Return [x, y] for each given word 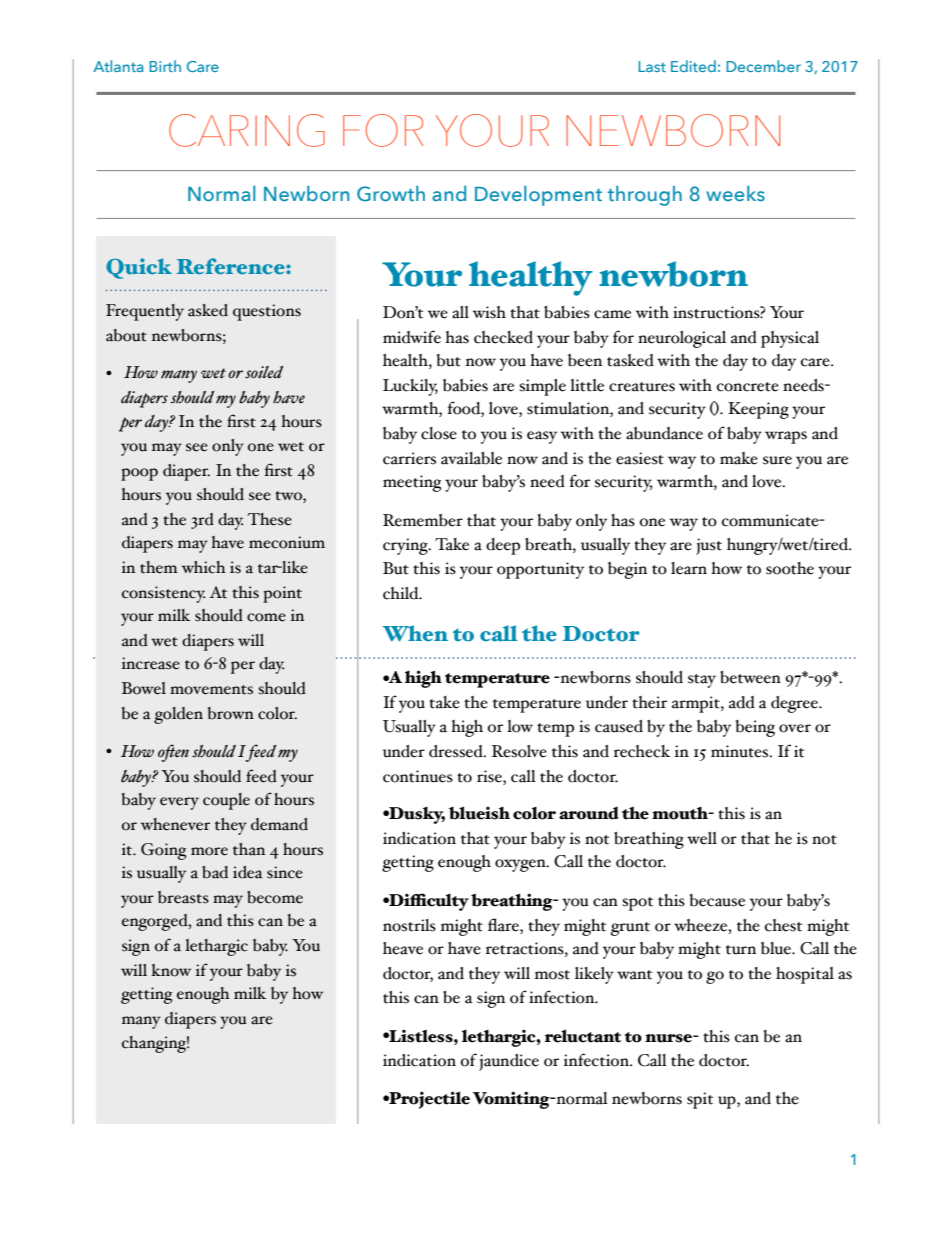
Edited [693, 66]
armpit [697, 704]
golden [178, 715]
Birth [165, 66]
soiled [264, 372]
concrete [748, 387]
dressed [457, 751]
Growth [391, 193]
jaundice [509, 1062]
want [634, 975]
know [171, 970]
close [439, 433]
